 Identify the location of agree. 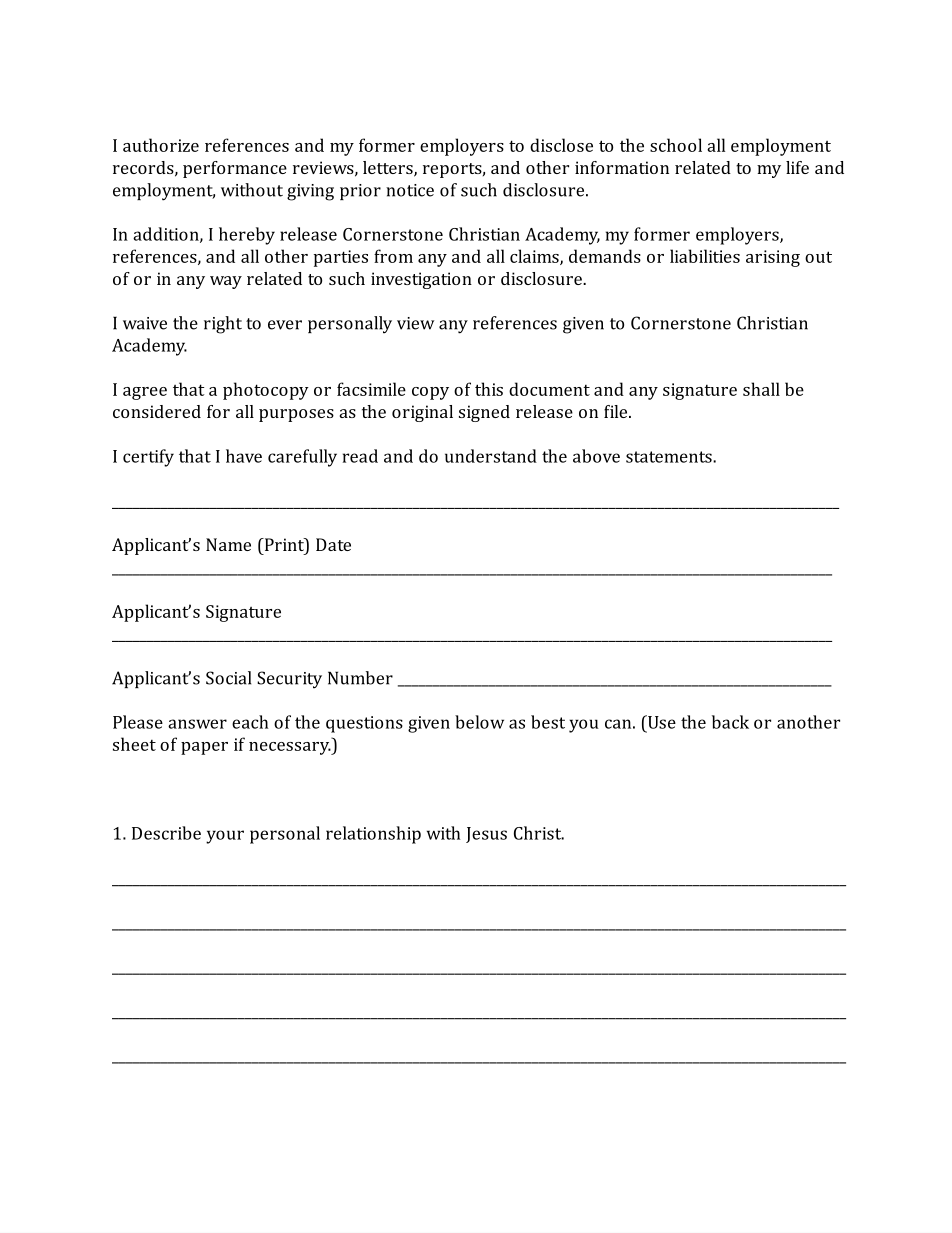
(145, 393).
